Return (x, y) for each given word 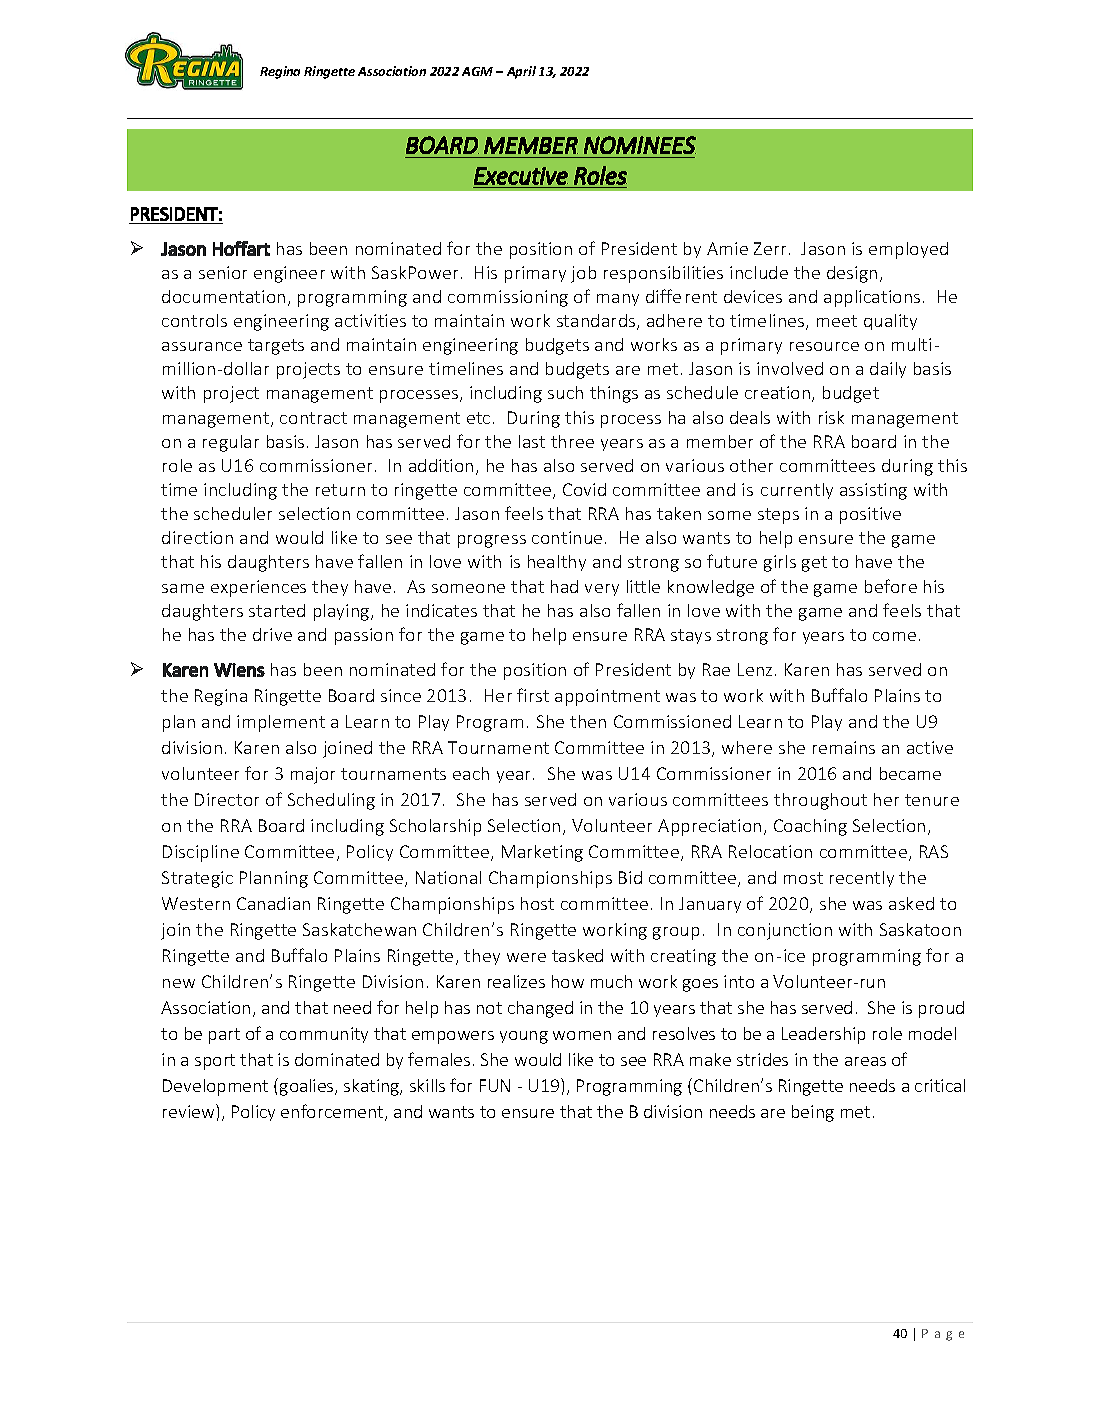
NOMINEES (640, 145)
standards (597, 322)
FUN (495, 1085)
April (521, 72)
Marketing (542, 853)
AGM (477, 71)
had (564, 586)
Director (227, 799)
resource (824, 346)
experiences (258, 588)
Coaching (810, 827)
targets (276, 347)
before (891, 586)
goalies (308, 1087)
